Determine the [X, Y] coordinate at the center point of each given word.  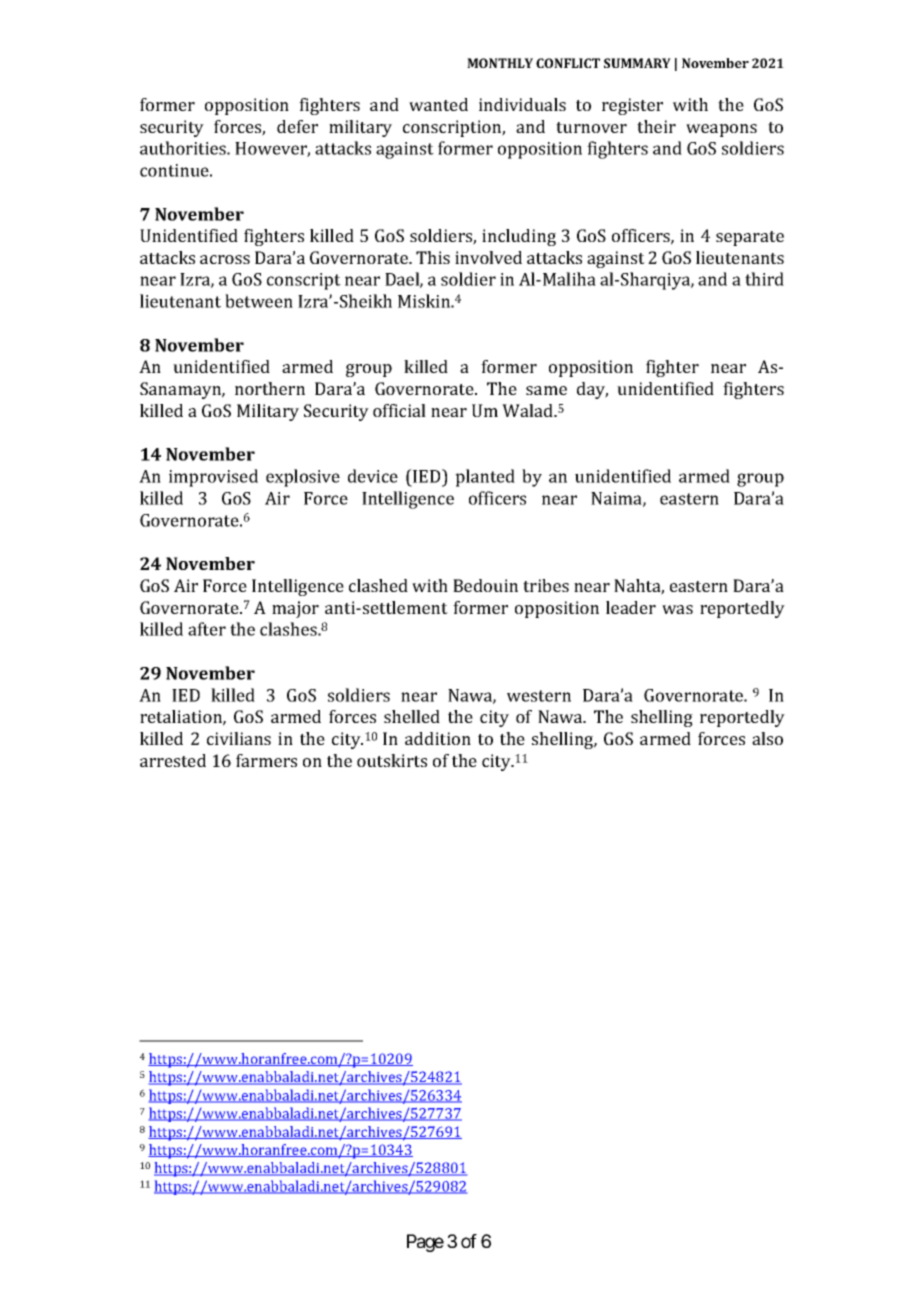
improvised [213, 478]
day [592, 390]
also [767, 738]
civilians [239, 738]
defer [297, 126]
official [399, 410]
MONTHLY [500, 63]
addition [438, 738]
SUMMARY [637, 63]
